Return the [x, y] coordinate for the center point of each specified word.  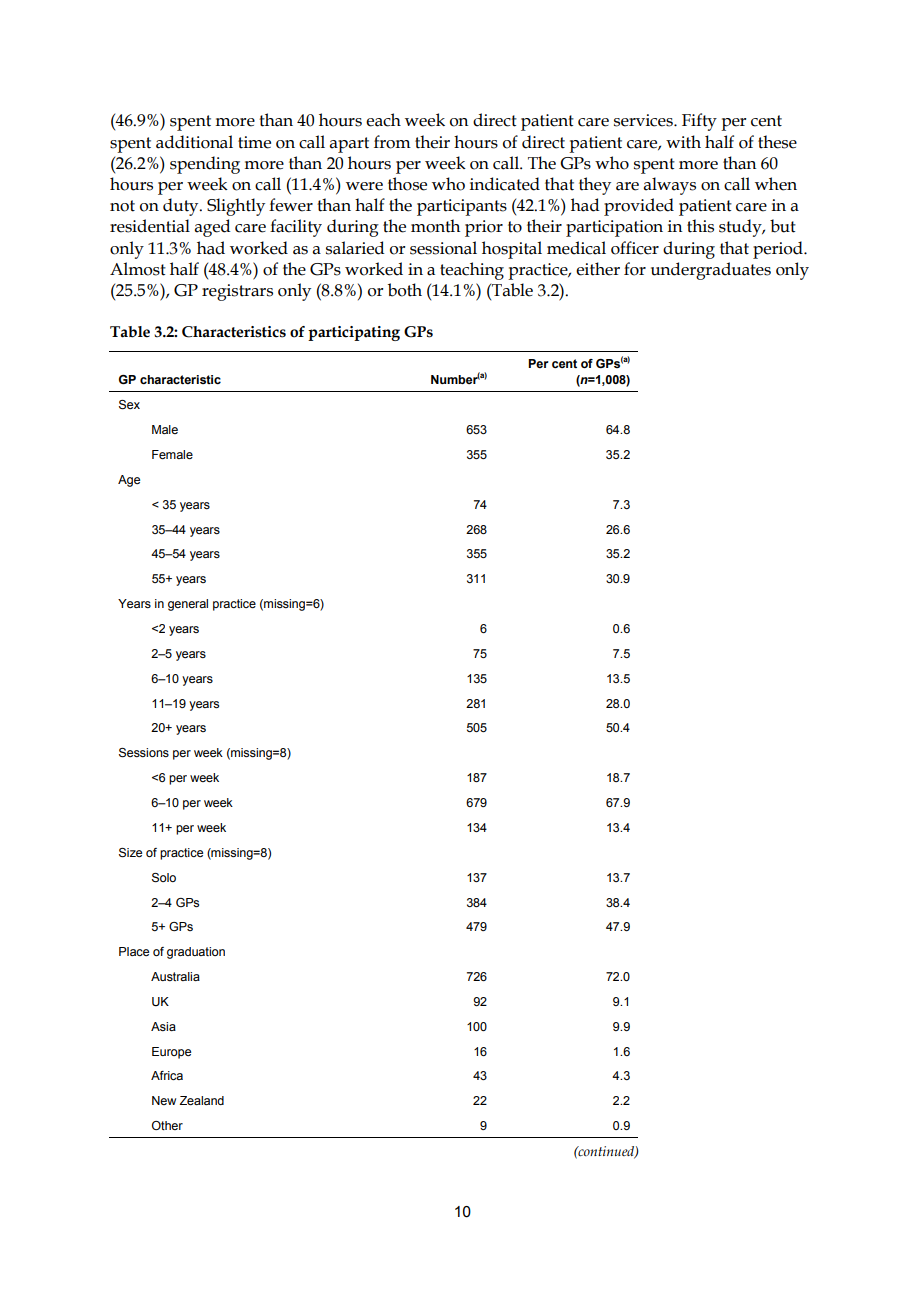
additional [194, 142]
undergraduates [711, 271]
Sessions [144, 753]
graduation [196, 953]
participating [354, 333]
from [392, 142]
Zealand [201, 1100]
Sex [129, 405]
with [683, 142]
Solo [164, 878]
